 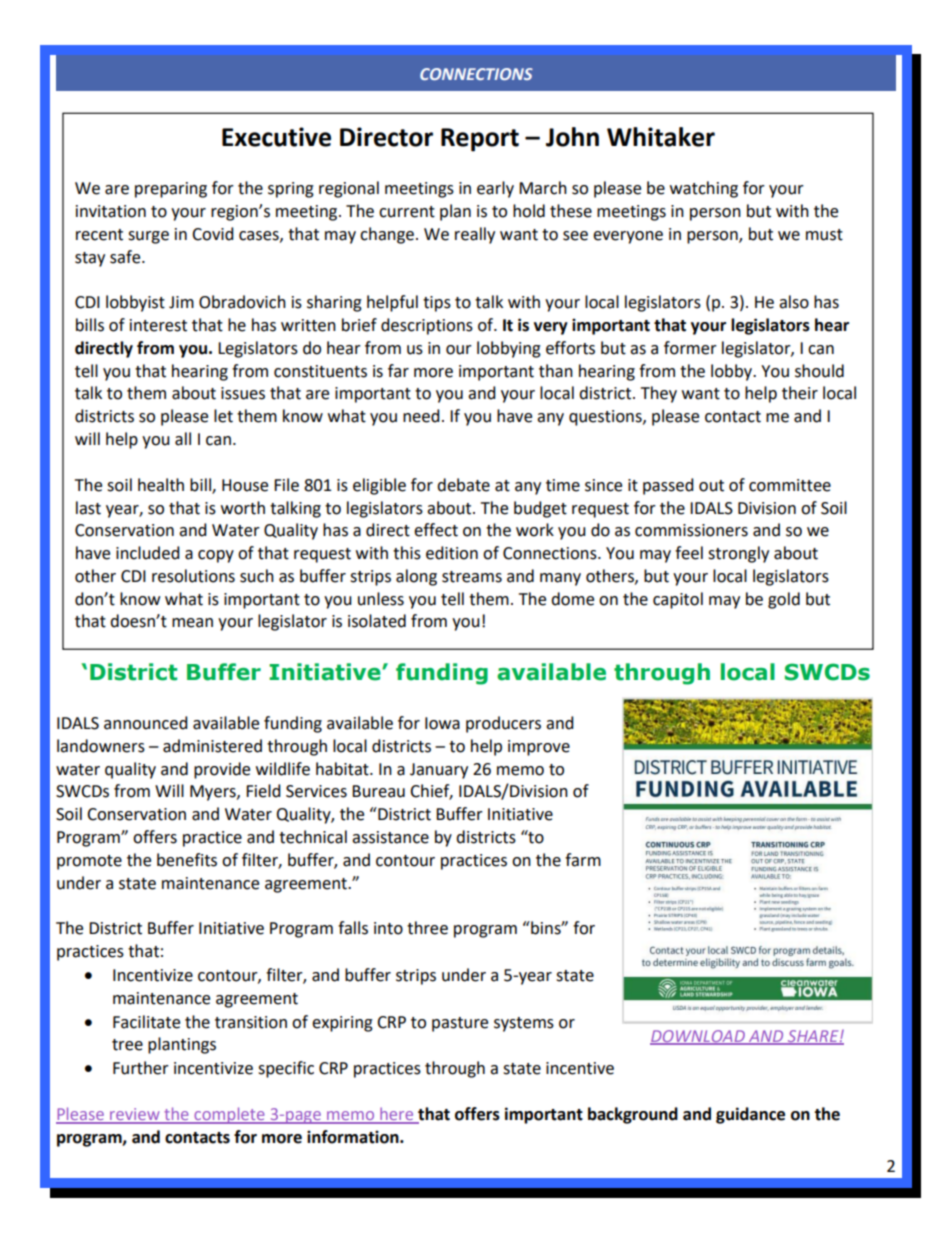 I want to click on committee, so click(x=790, y=485).
